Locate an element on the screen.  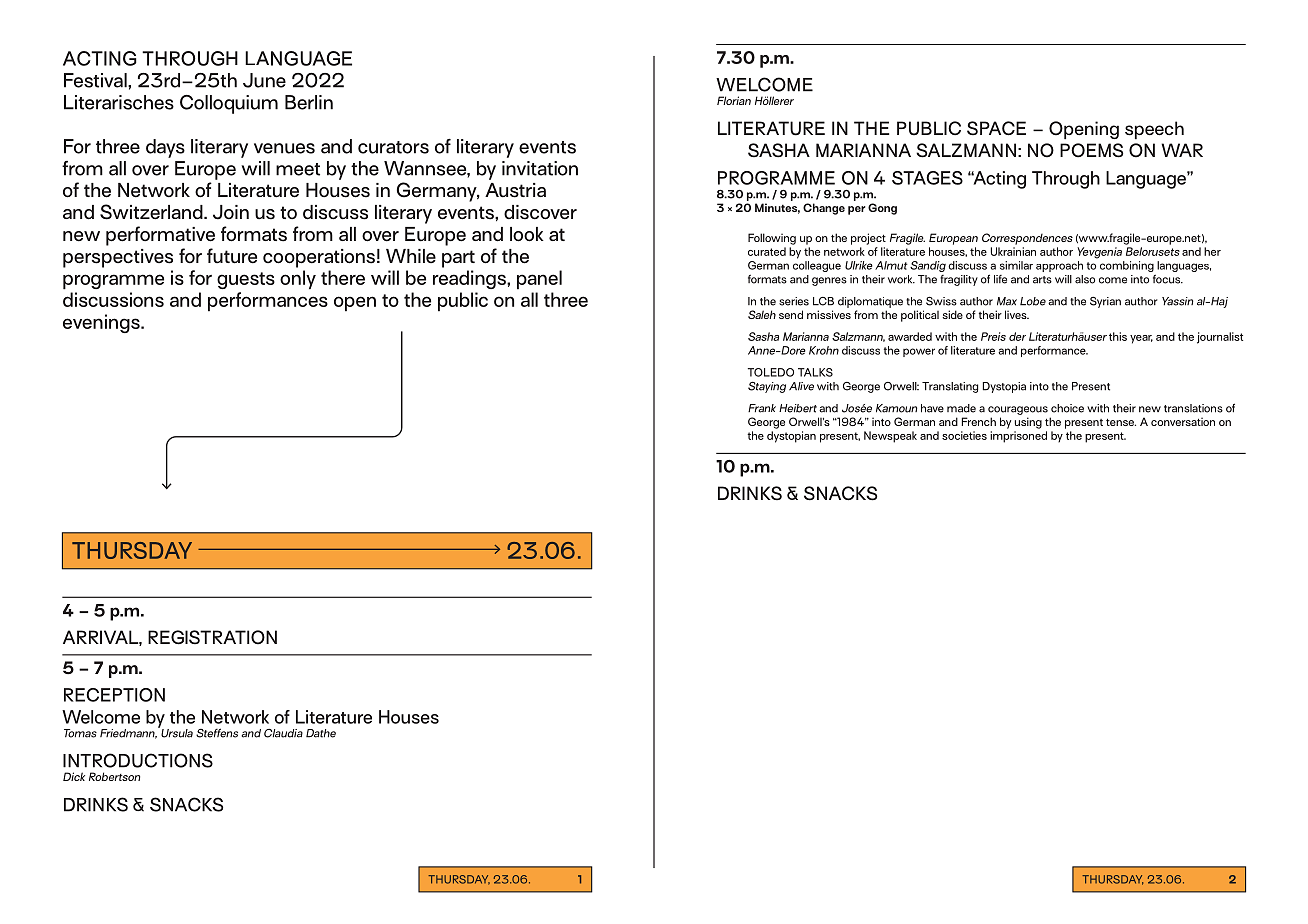
imprisoned is located at coordinates (1018, 437).
